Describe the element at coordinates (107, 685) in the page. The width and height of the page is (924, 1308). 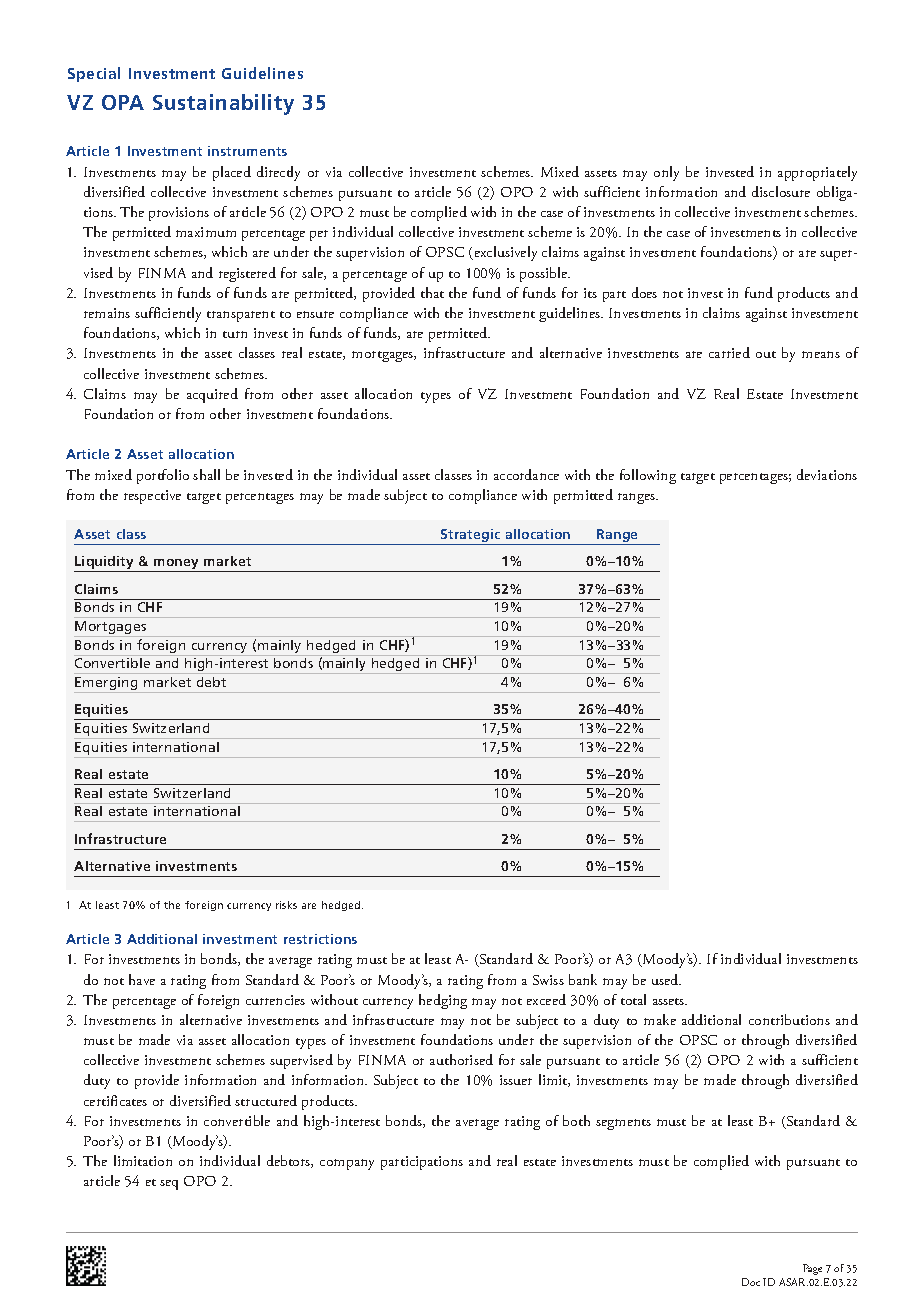
I see `Emerging` at that location.
